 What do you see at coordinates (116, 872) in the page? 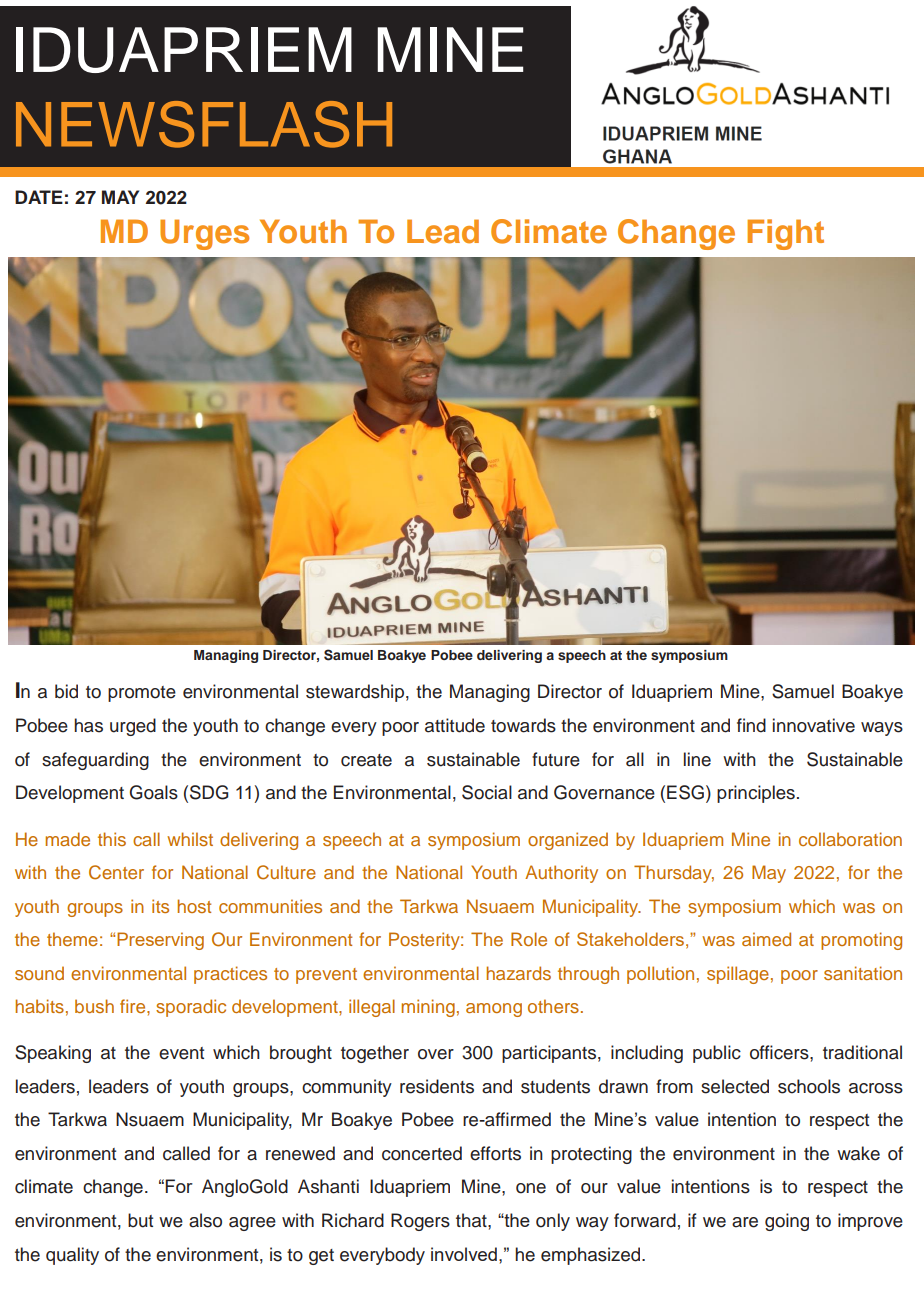
I see `Center` at bounding box center [116, 872].
